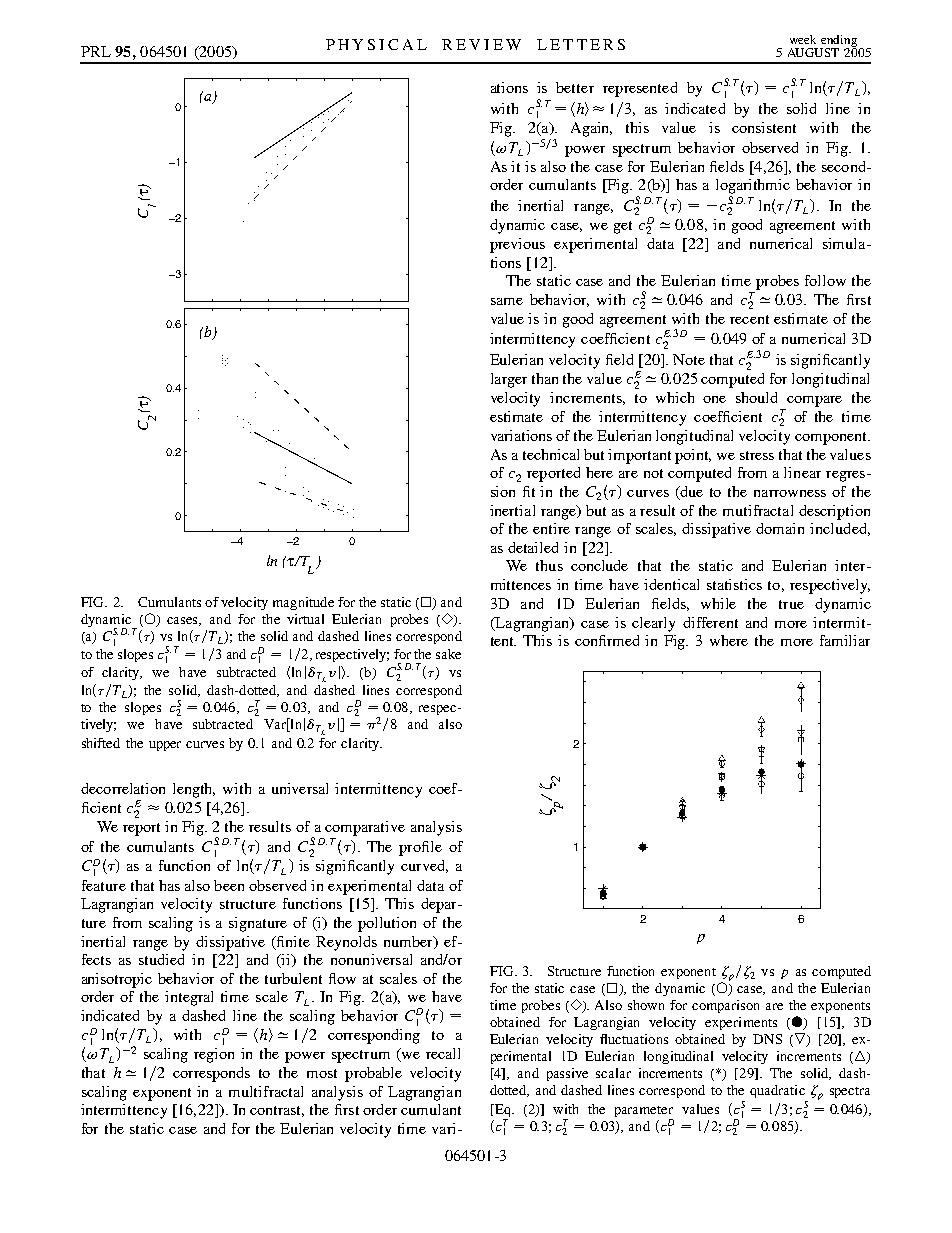 The height and width of the image is (1233, 952). I want to click on comparison, so click(725, 1006).
